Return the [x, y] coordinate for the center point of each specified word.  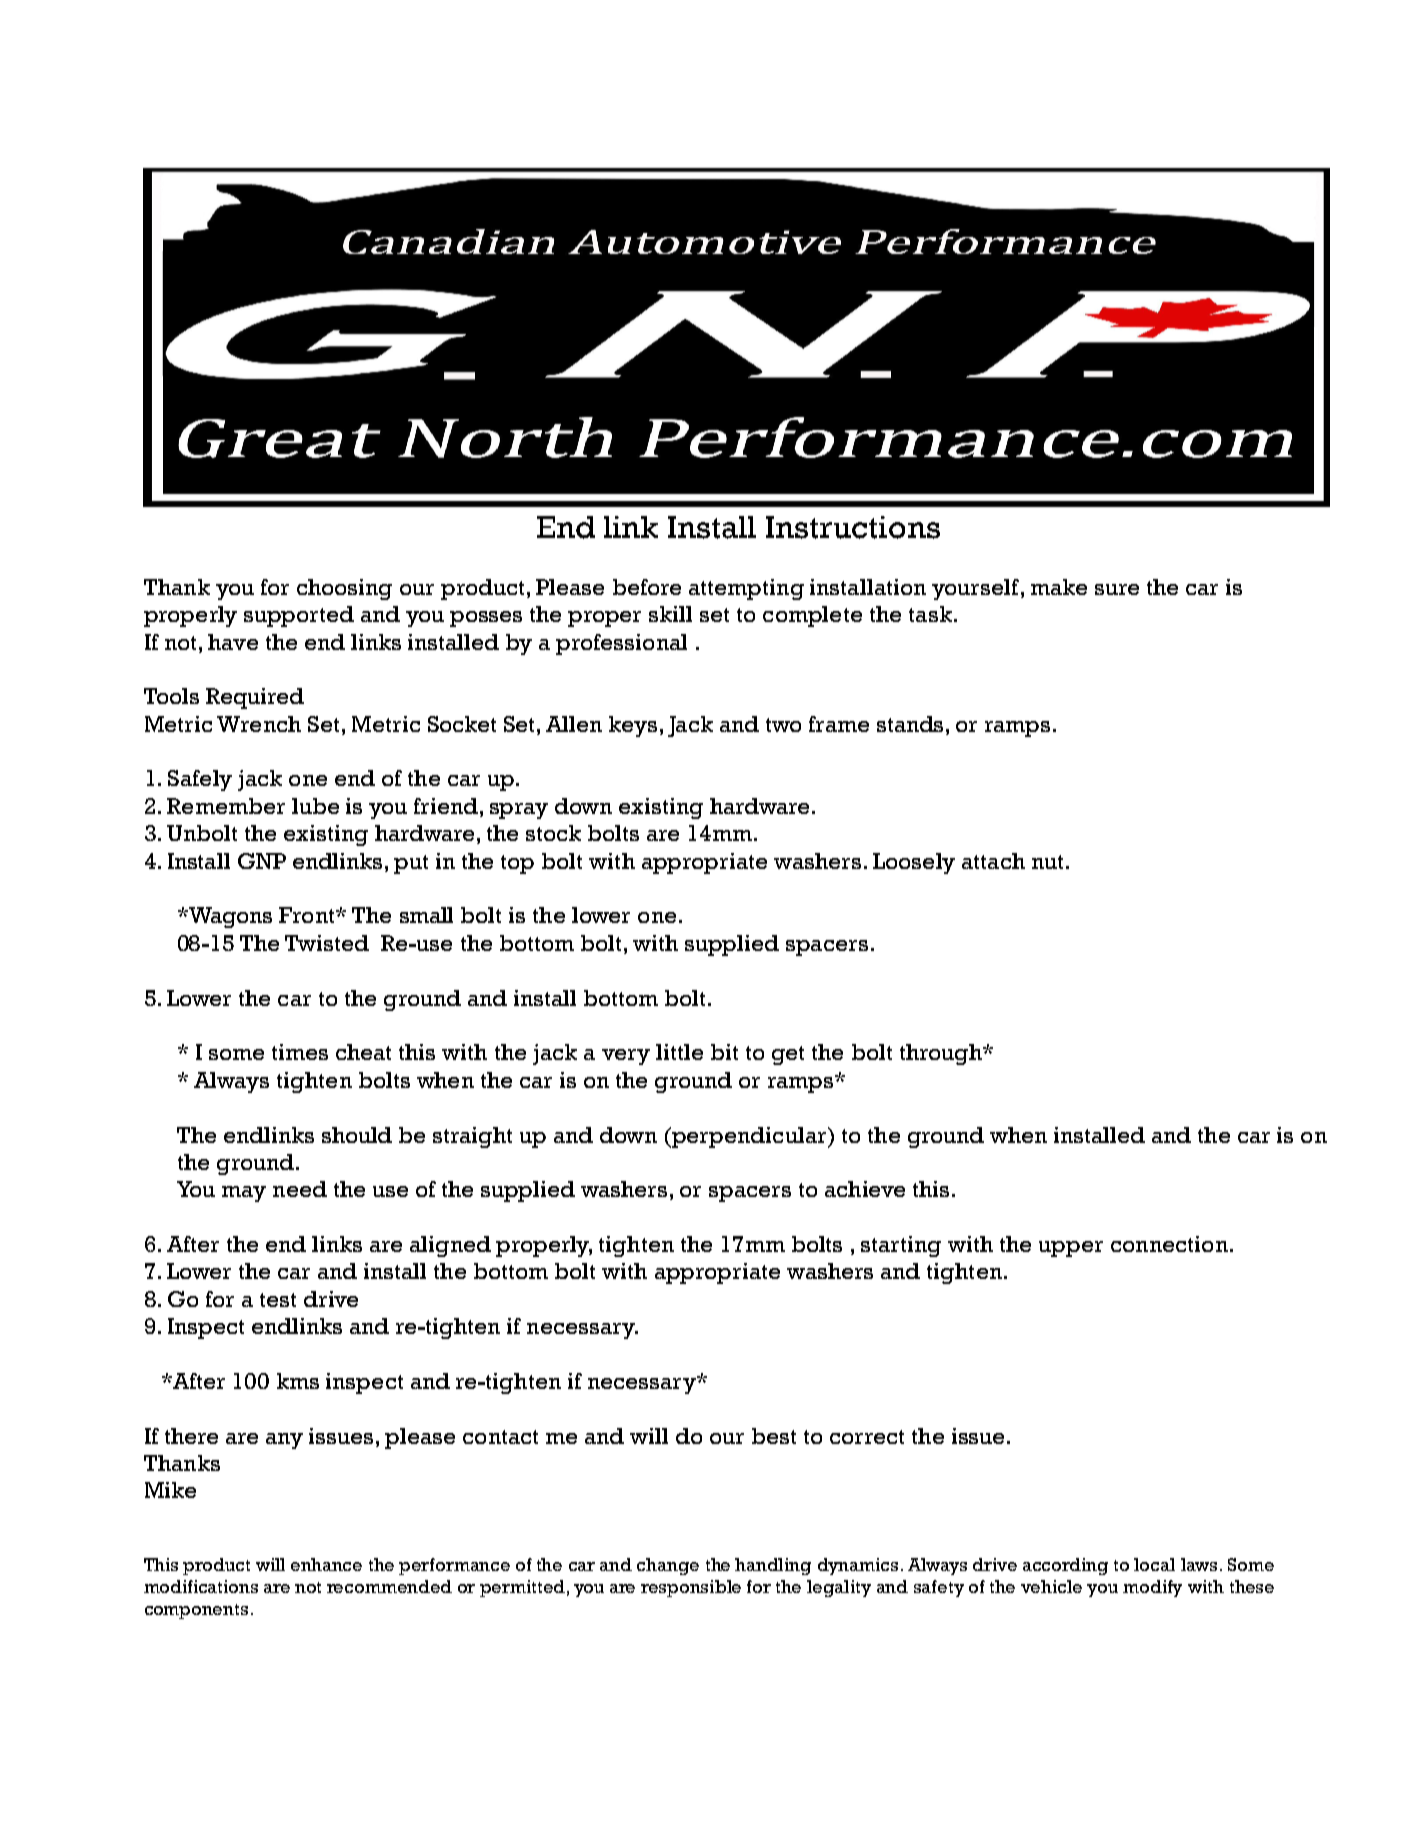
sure [1117, 589]
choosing [344, 589]
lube [315, 806]
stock [553, 833]
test [278, 1300]
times [300, 1052]
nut [1047, 862]
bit [724, 1052]
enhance [326, 1564]
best [774, 1436]
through [942, 1054]
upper [1071, 1249]
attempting [746, 589]
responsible [691, 1588]
